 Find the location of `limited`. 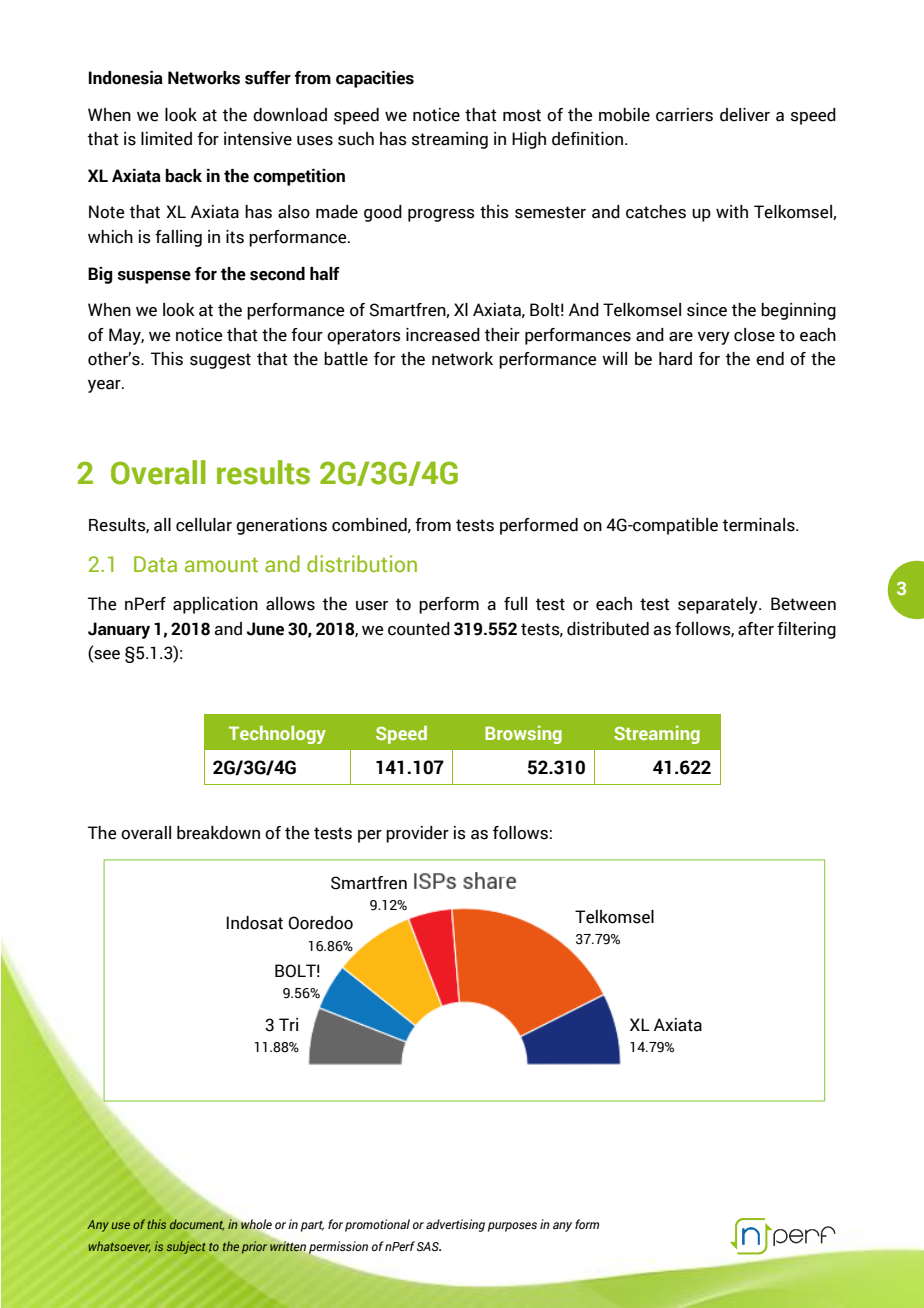

limited is located at coordinates (166, 139).
